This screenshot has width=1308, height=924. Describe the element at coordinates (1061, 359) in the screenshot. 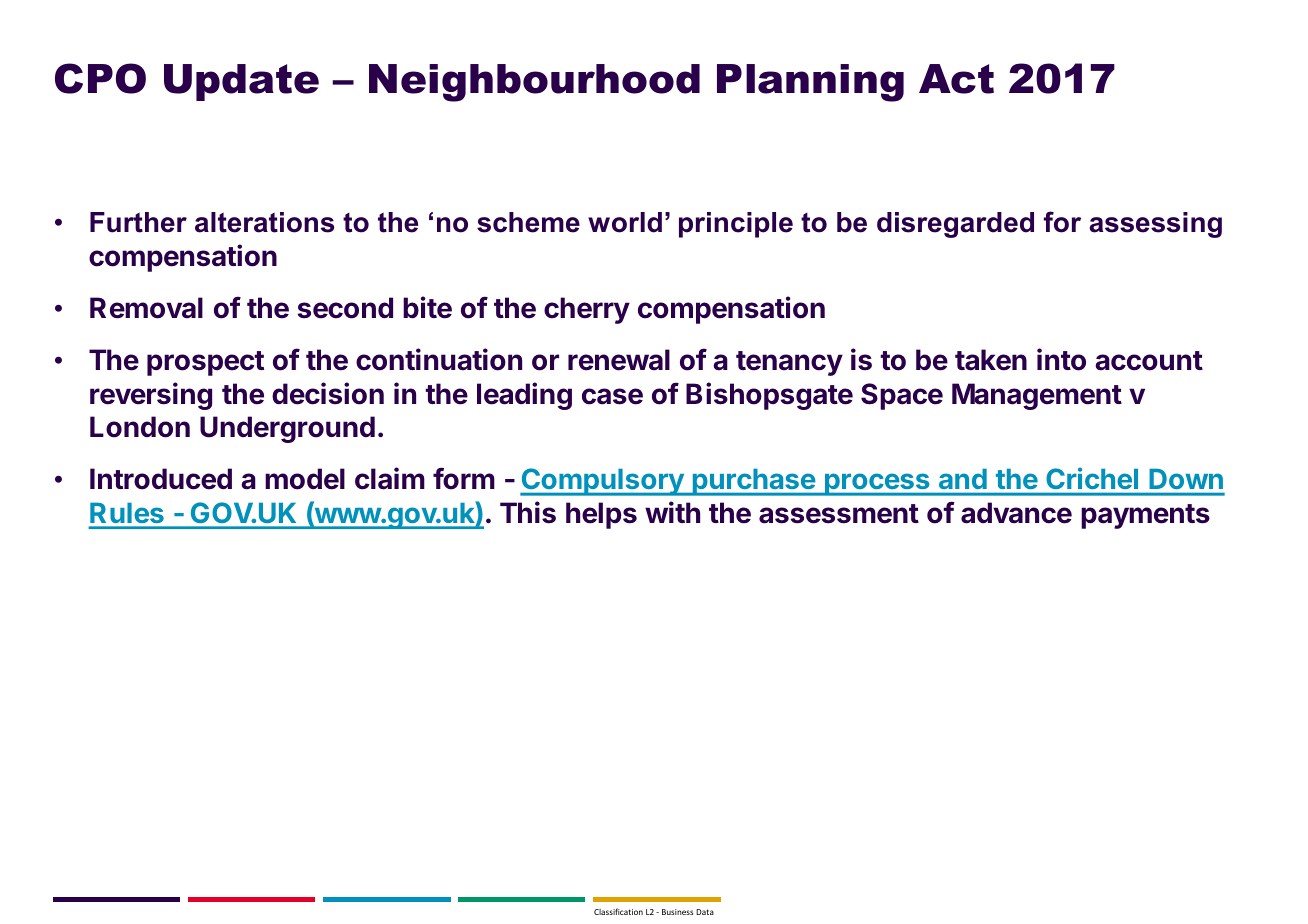

I see `into` at that location.
